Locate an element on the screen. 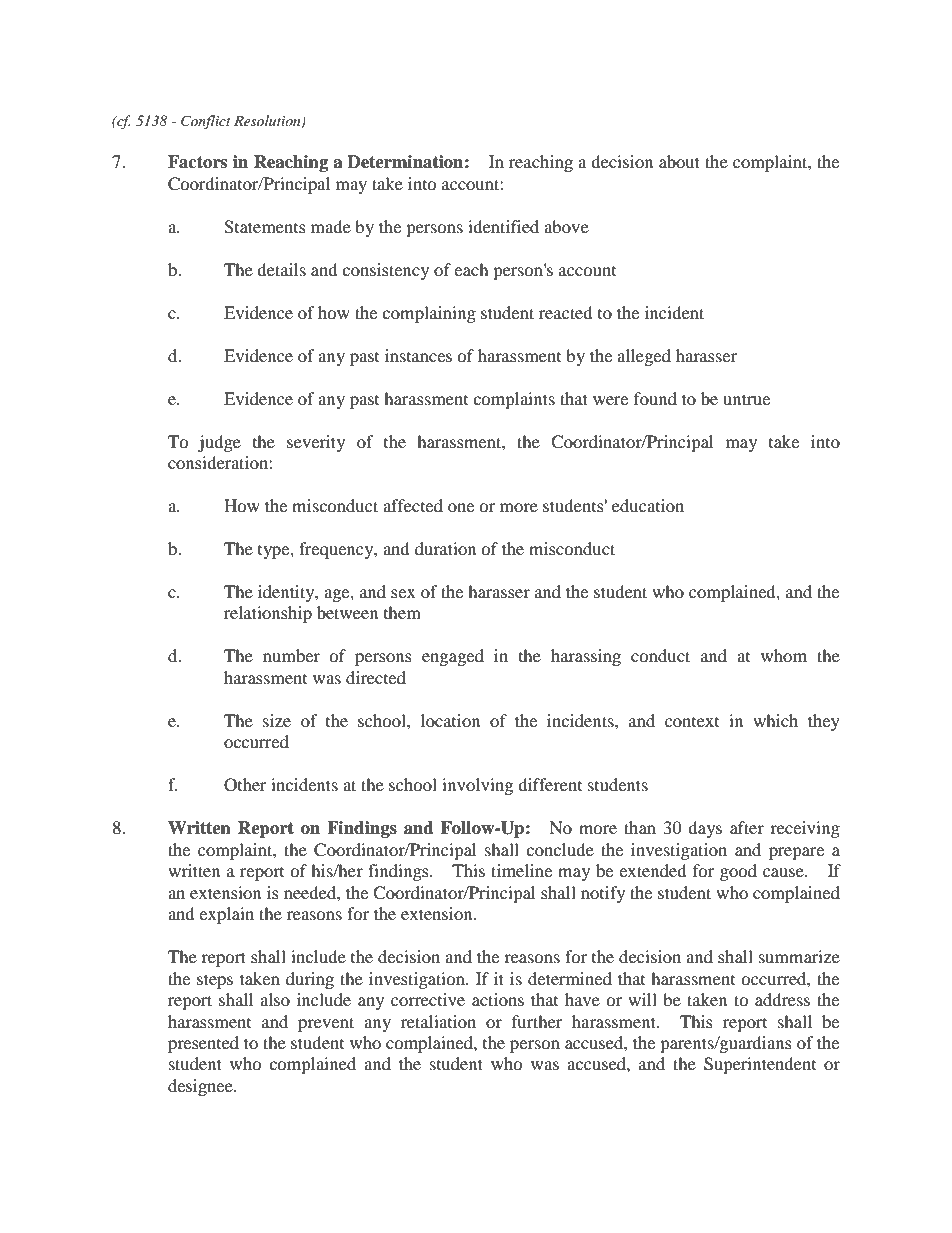 Image resolution: width=952 pixels, height=1233 pixels. severity is located at coordinates (316, 443).
